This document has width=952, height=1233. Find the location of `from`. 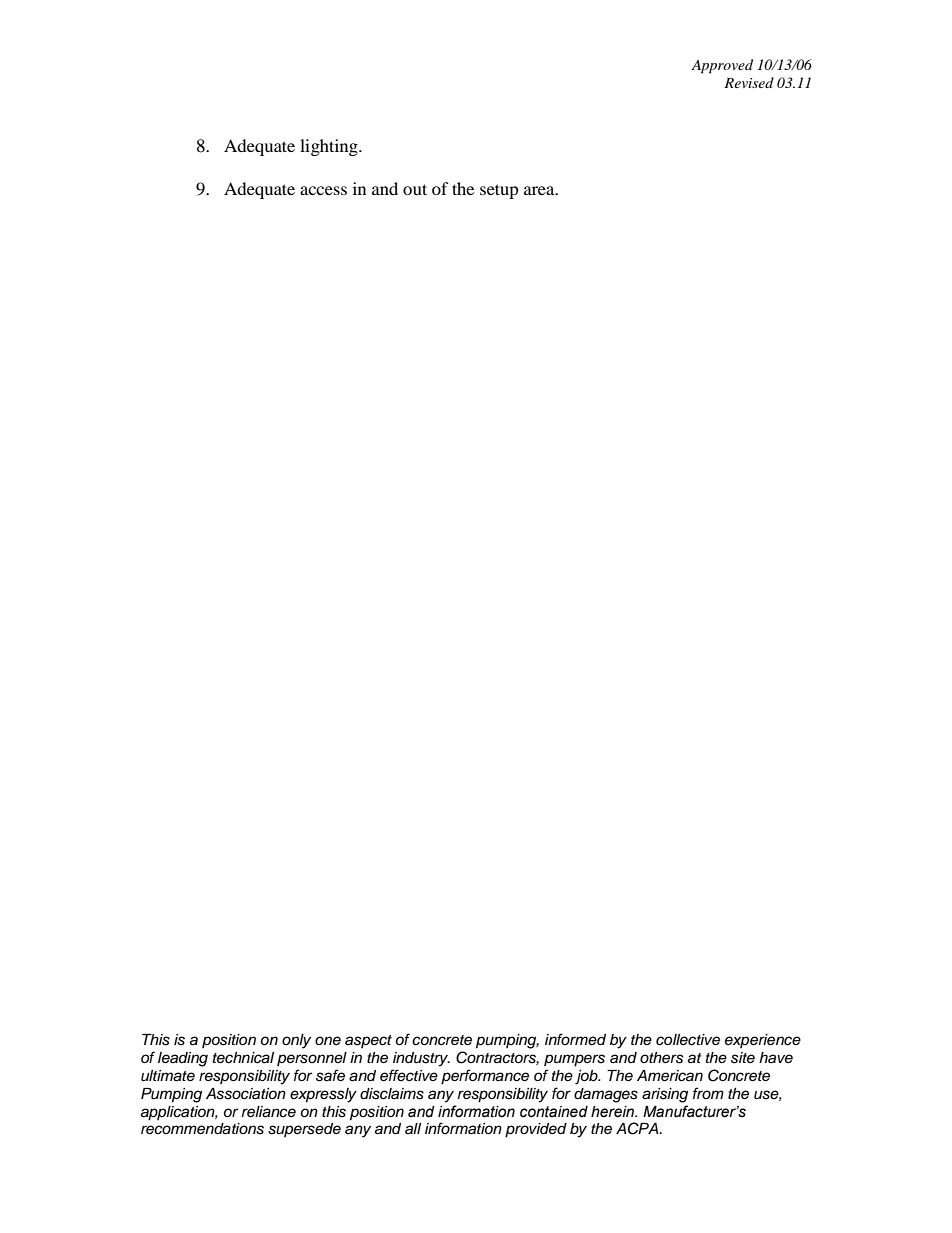

from is located at coordinates (708, 1093).
